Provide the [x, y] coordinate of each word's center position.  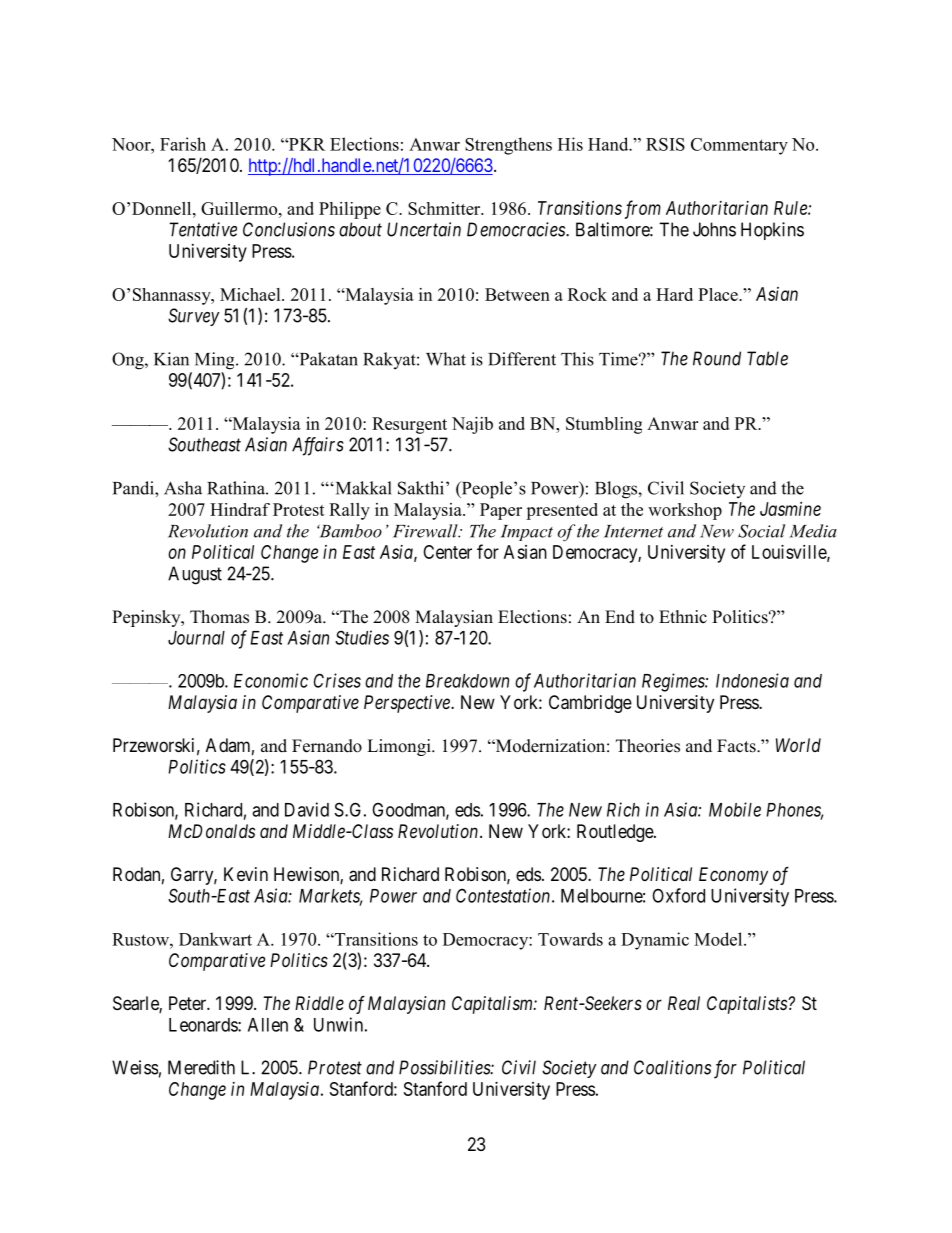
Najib [472, 425]
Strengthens [508, 146]
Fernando [327, 746]
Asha [183, 488]
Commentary [739, 146]
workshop [685, 511]
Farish [183, 144]
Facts [737, 746]
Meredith [201, 1067]
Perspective [408, 704]
